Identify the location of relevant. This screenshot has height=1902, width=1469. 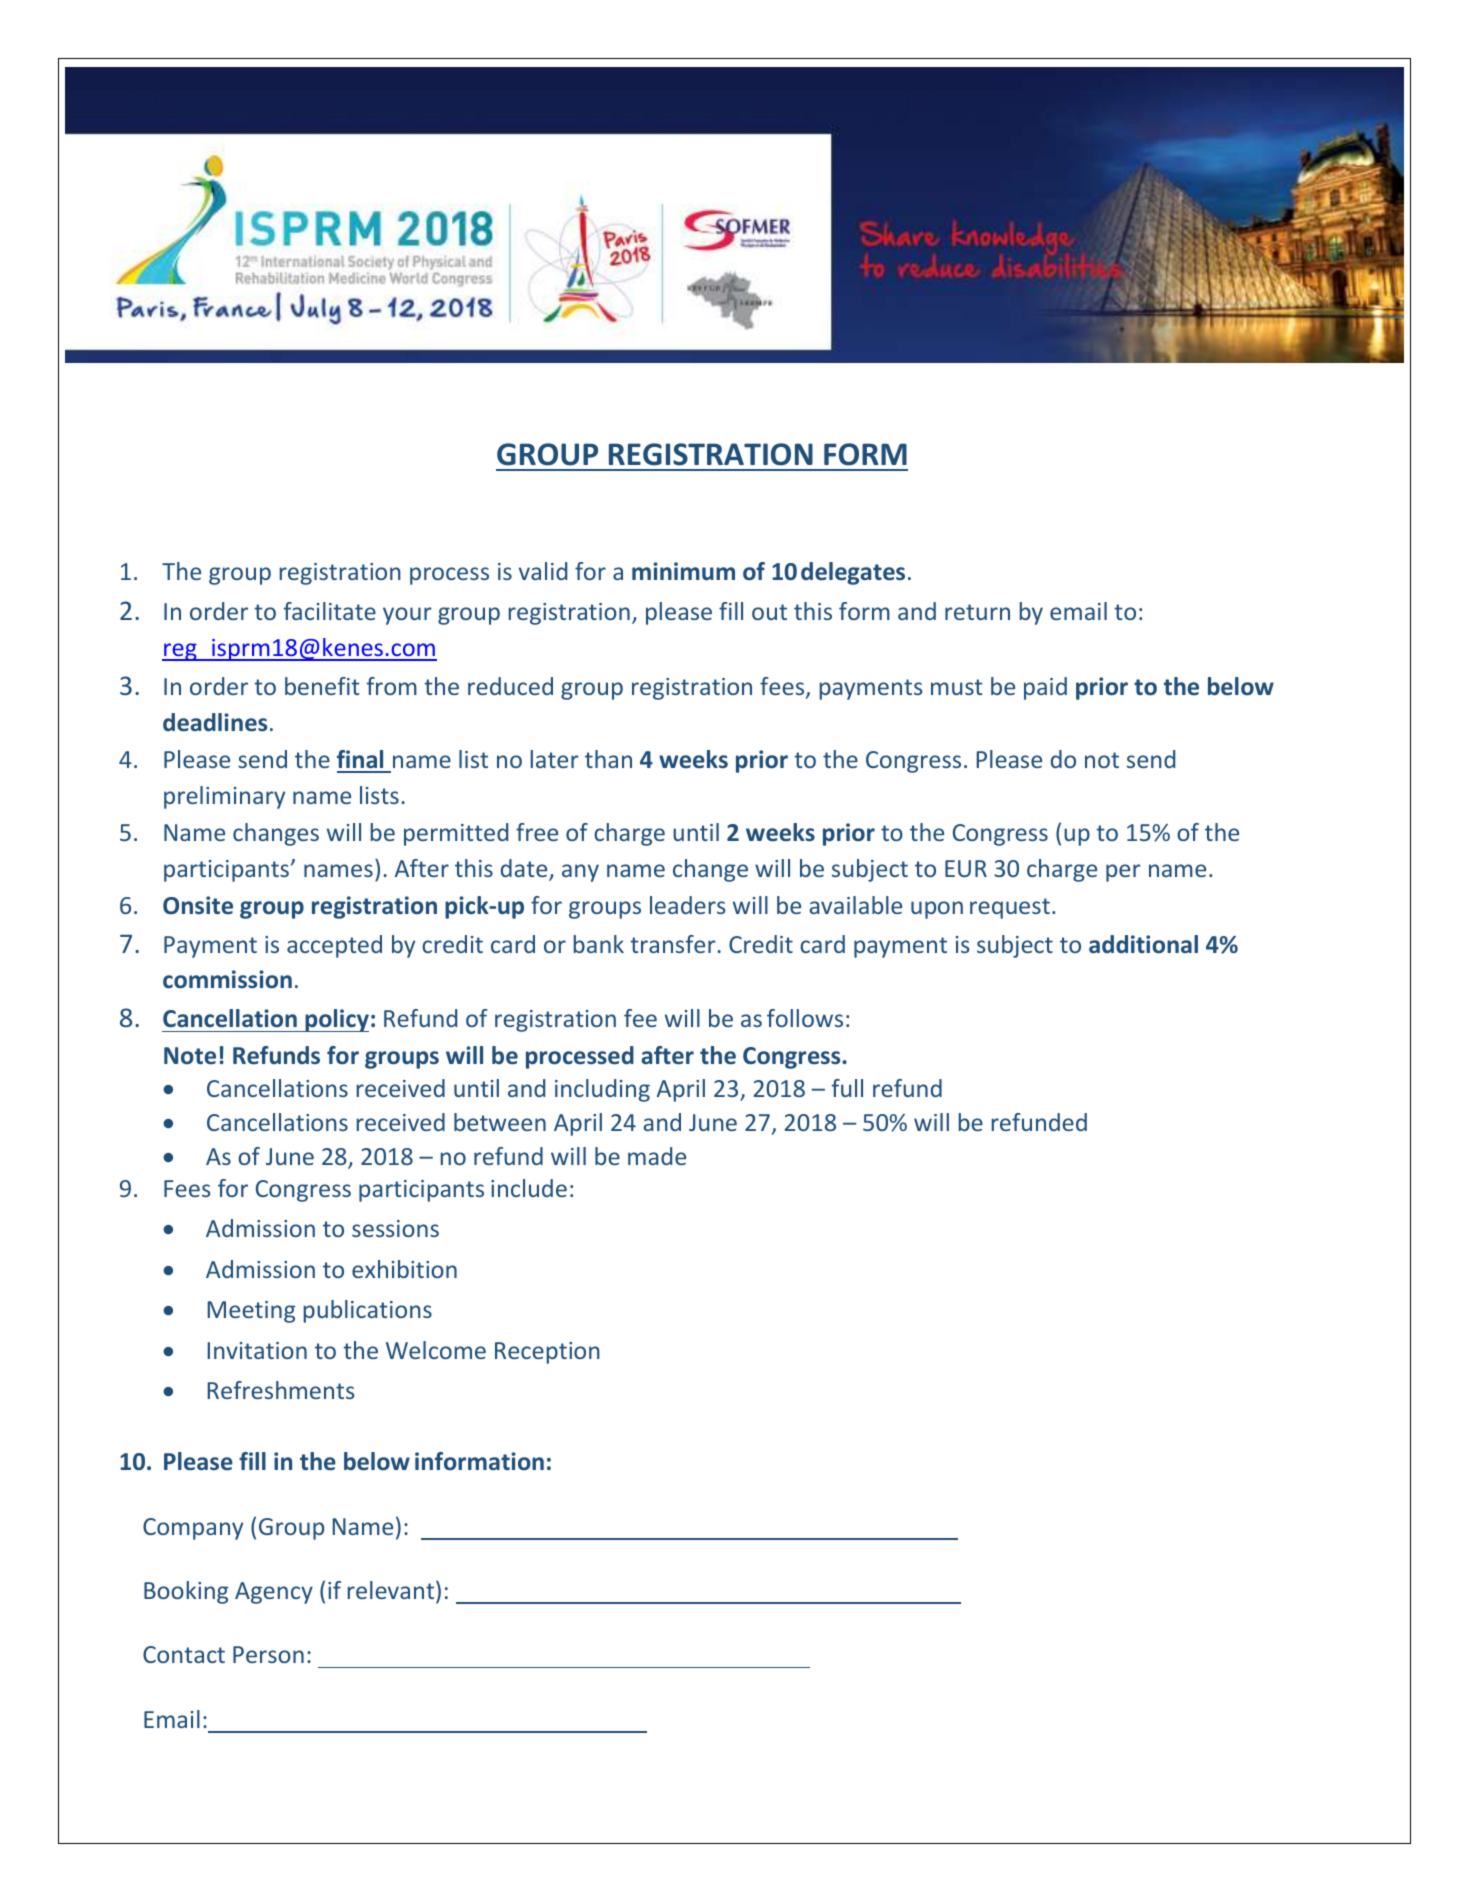
(392, 1591).
